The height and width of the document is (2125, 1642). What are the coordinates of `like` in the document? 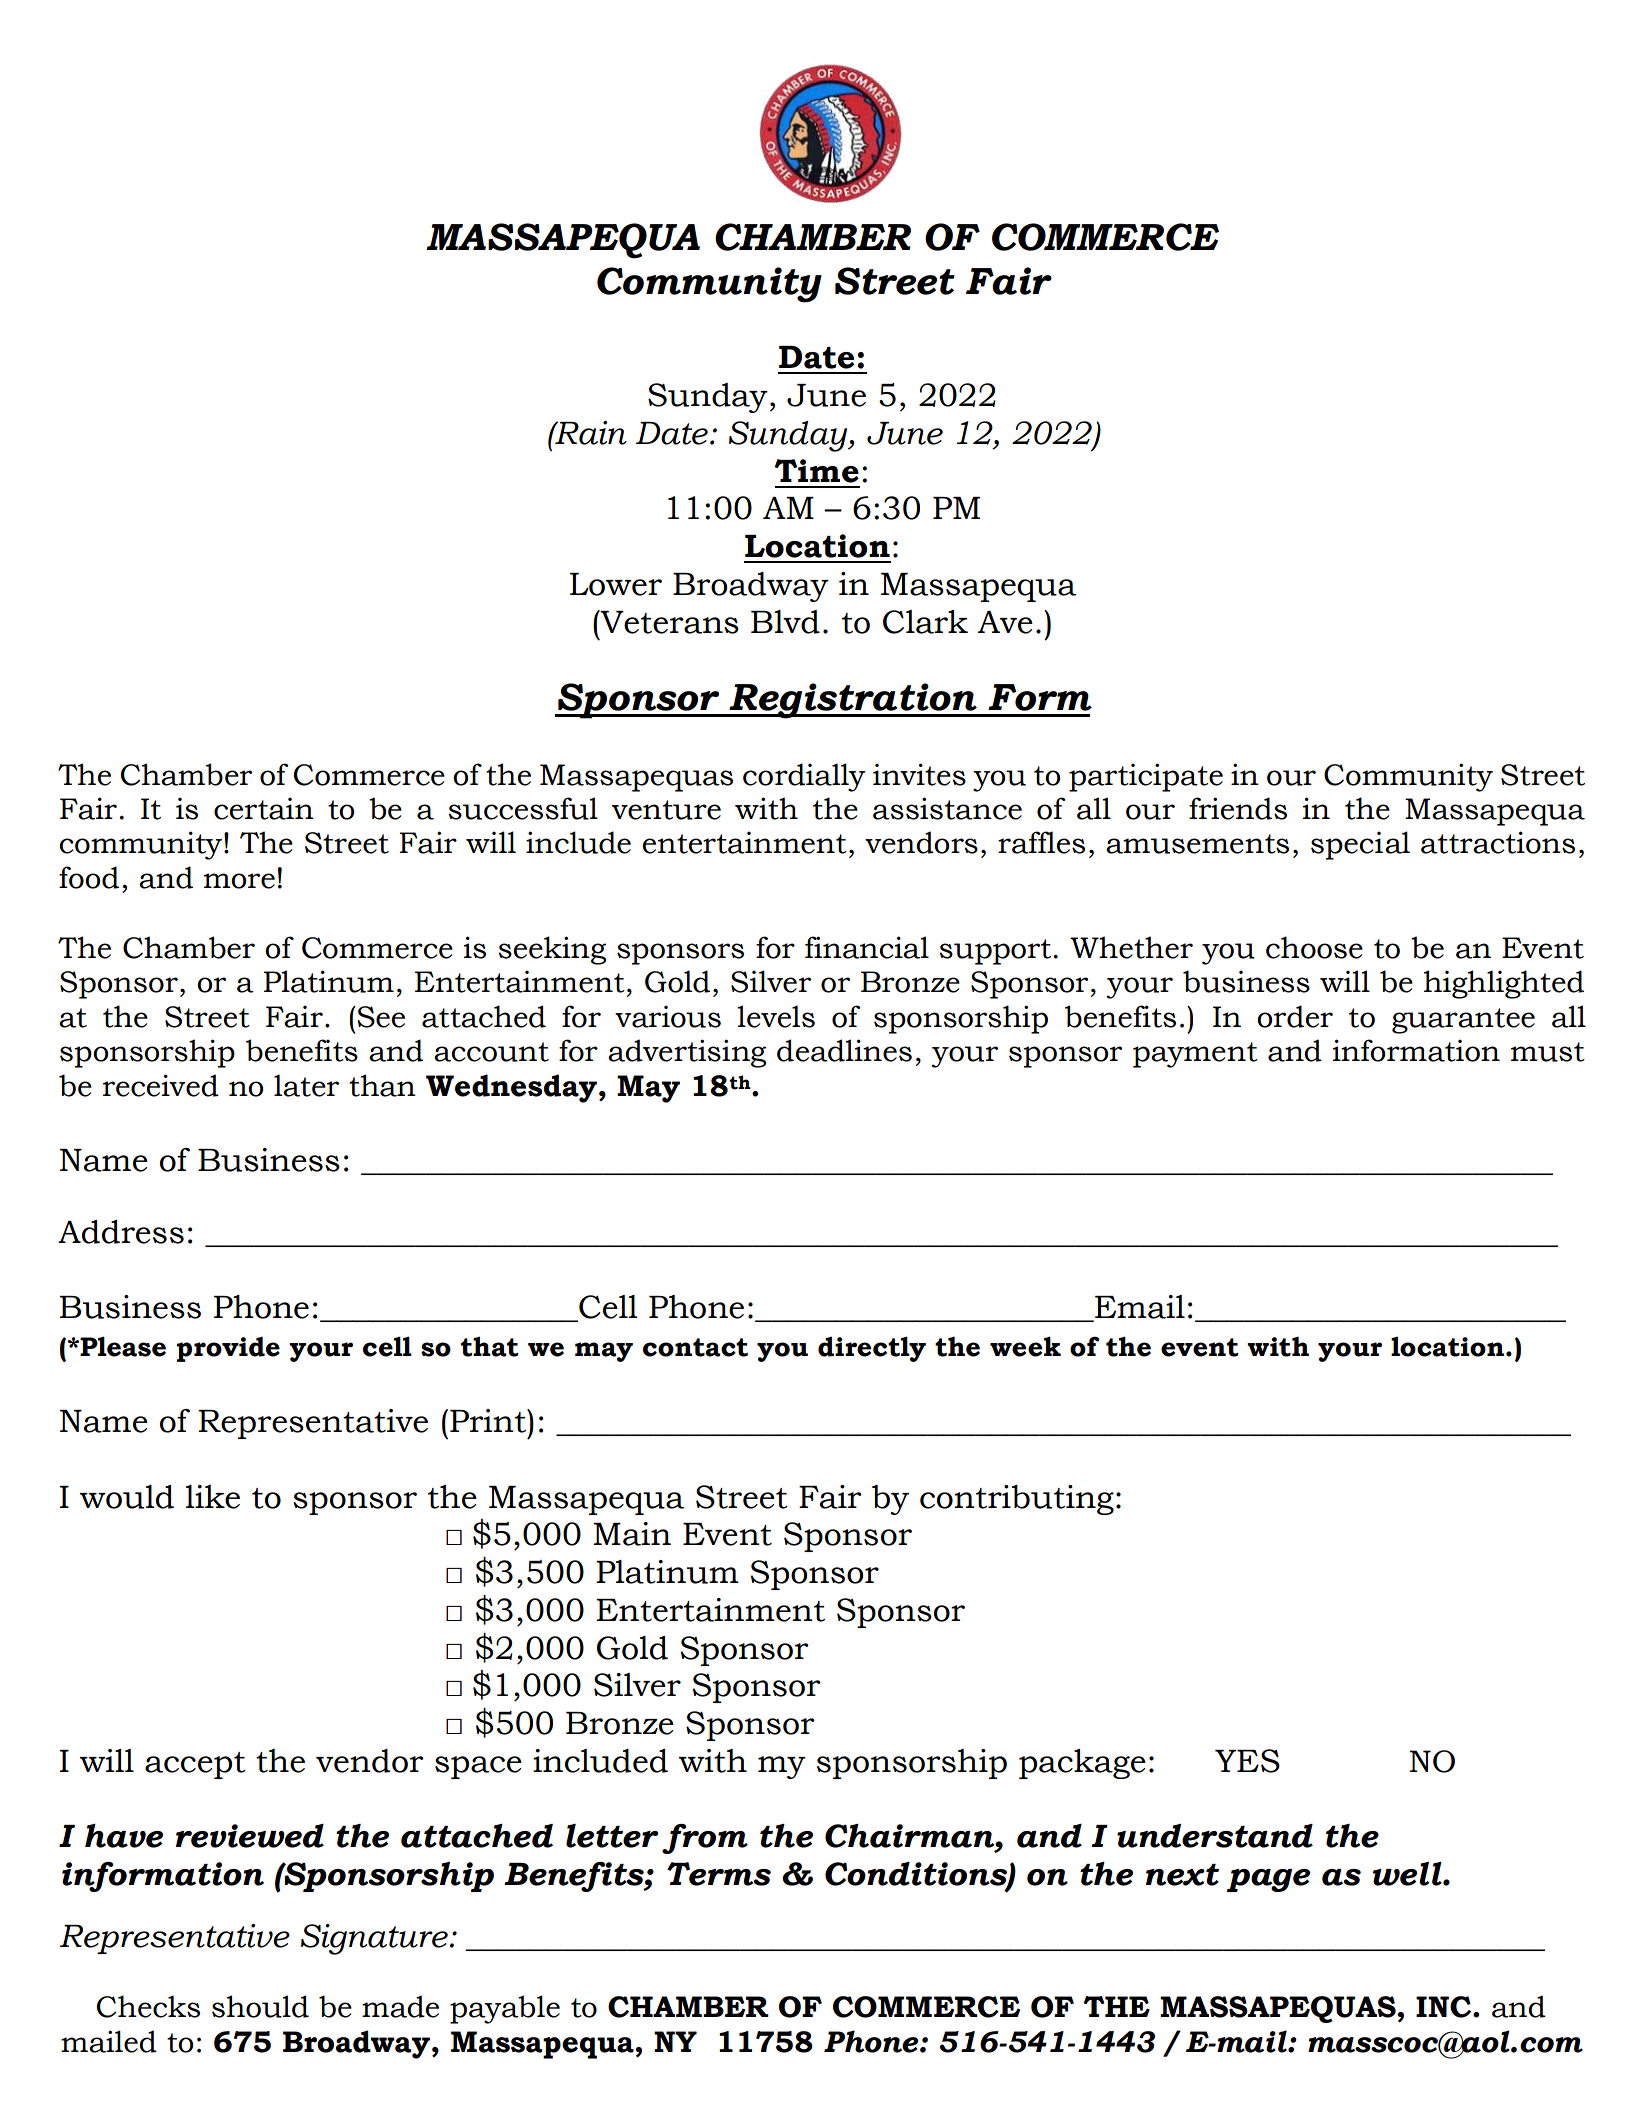 It's located at (213, 1497).
